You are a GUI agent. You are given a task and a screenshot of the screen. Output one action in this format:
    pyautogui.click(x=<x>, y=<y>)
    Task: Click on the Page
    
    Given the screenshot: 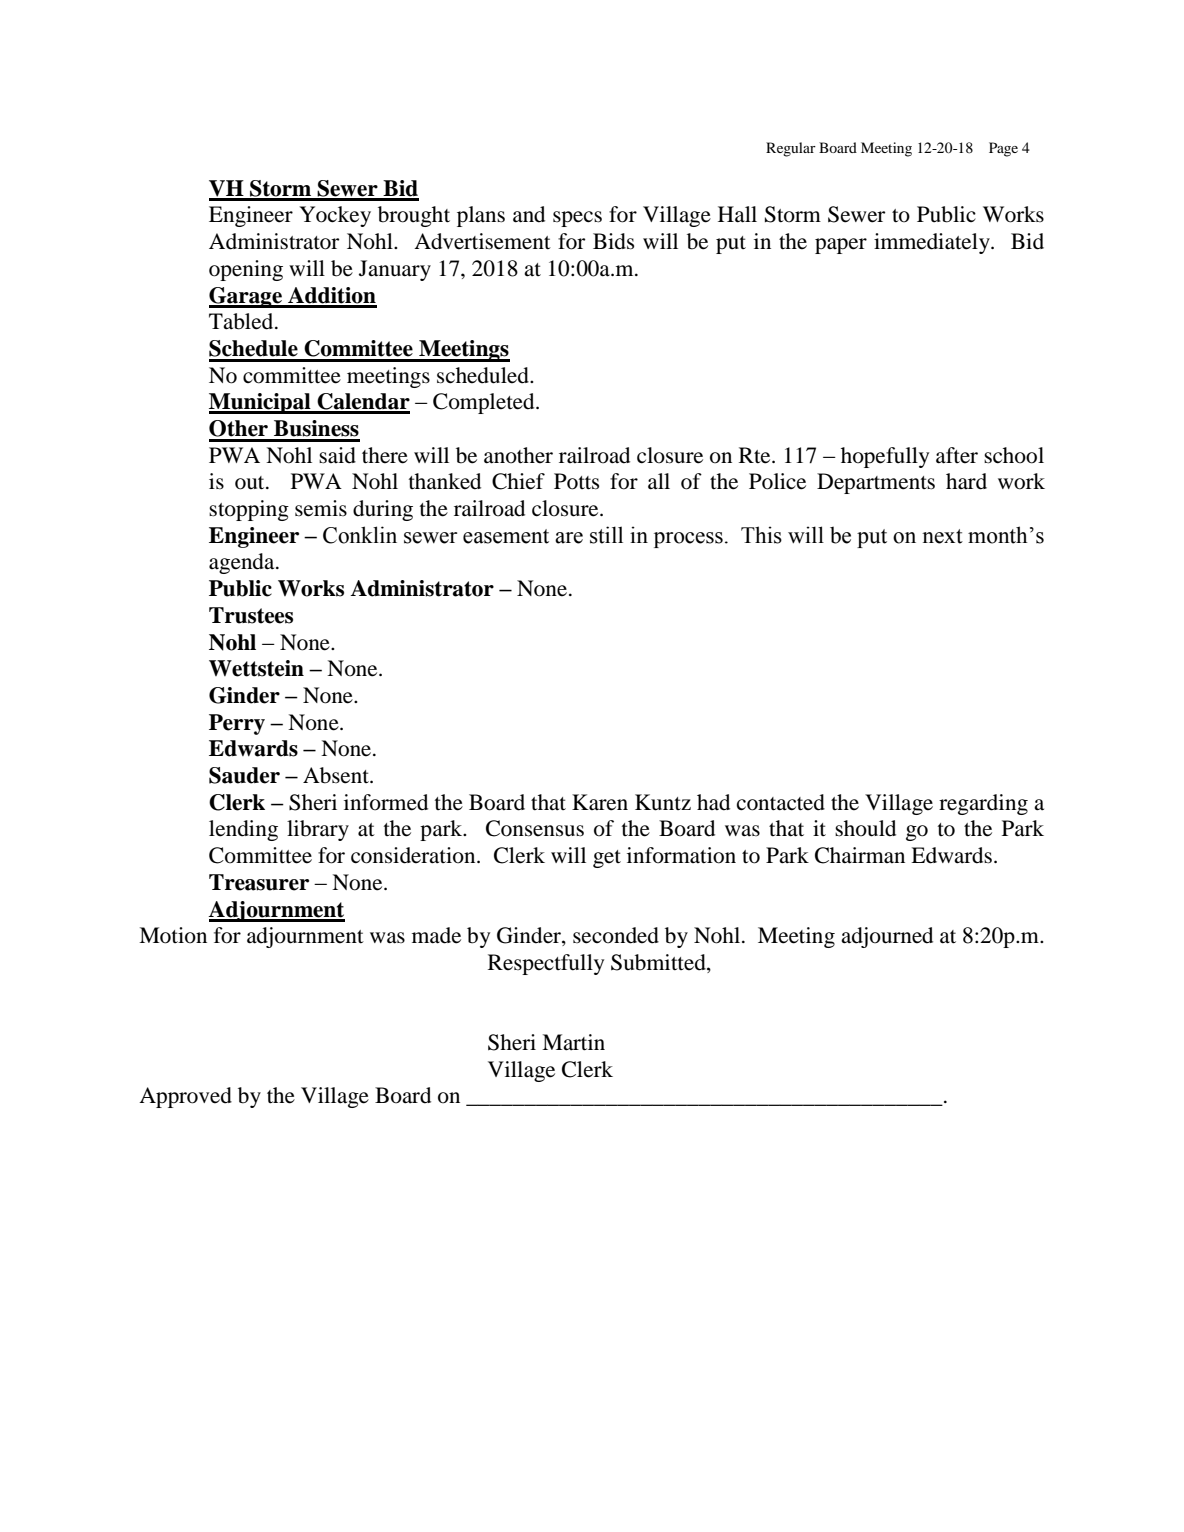 What is the action you would take?
    pyautogui.click(x=1003, y=149)
